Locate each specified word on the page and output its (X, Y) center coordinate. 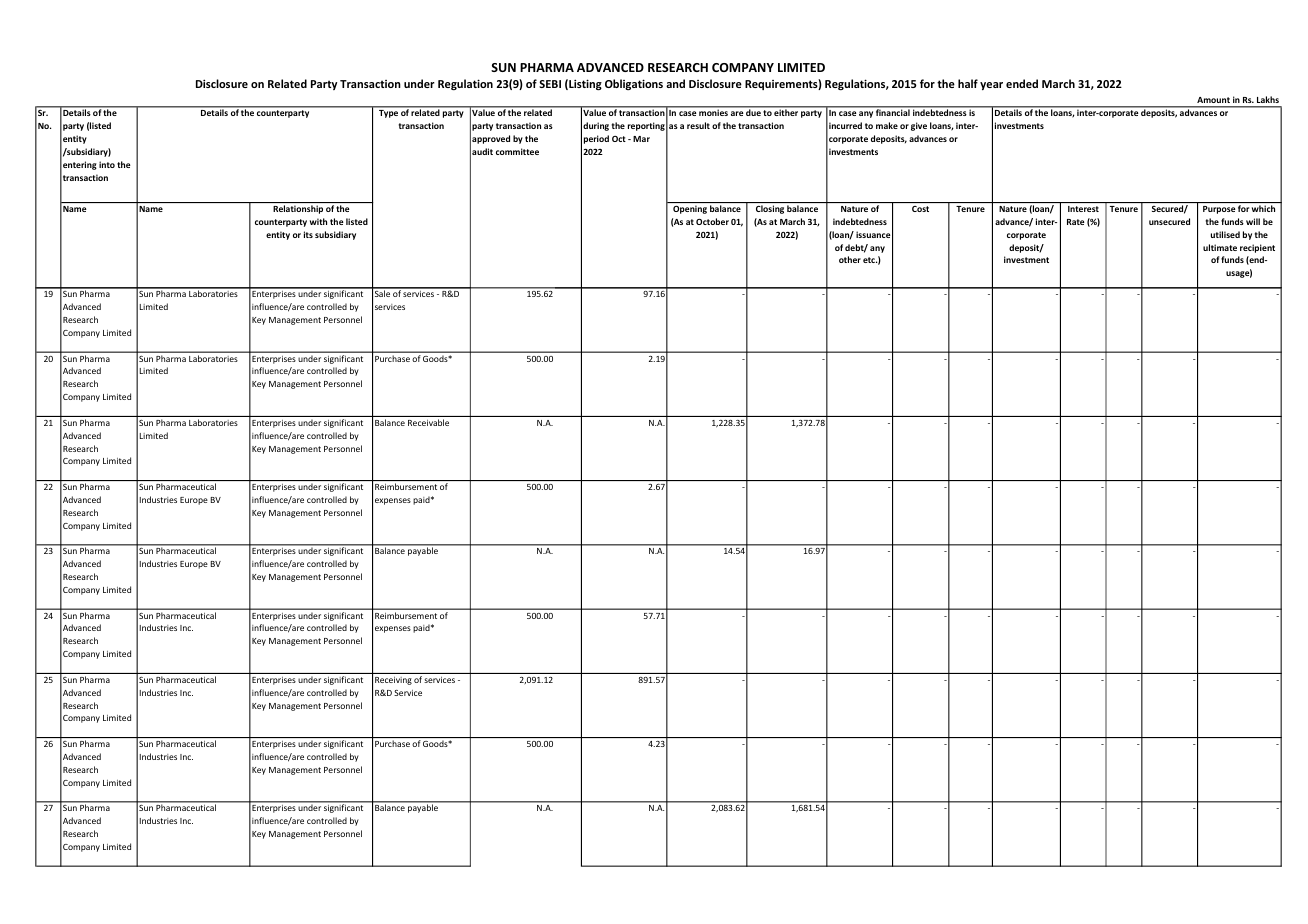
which (1263, 208)
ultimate (1220, 247)
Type (388, 114)
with (318, 221)
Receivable (428, 422)
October (712, 221)
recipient (1257, 248)
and (675, 83)
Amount (1213, 100)
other (850, 259)
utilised (1225, 234)
